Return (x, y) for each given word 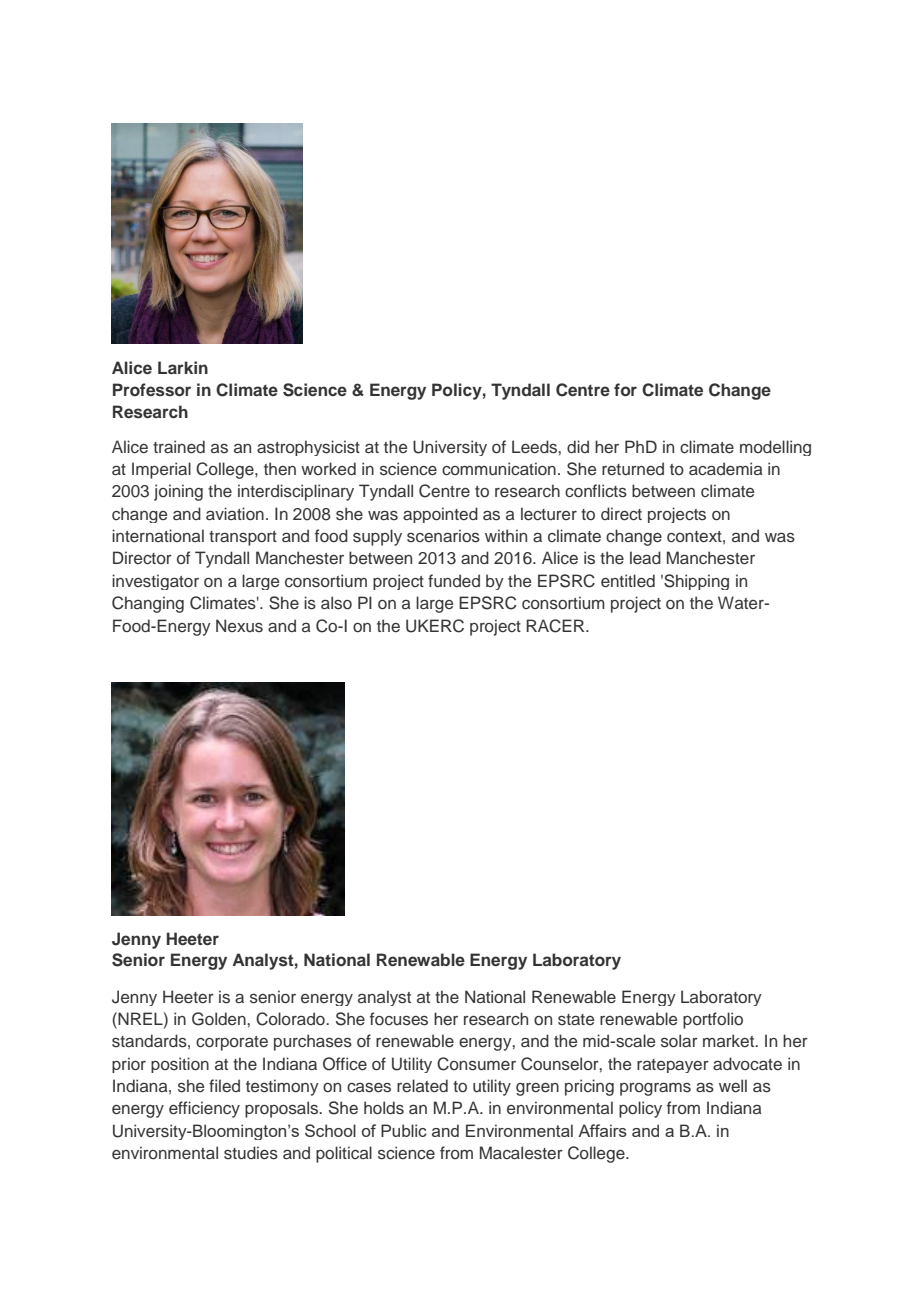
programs (655, 1089)
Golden (220, 1019)
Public (404, 1130)
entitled (628, 580)
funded (454, 580)
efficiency (204, 1109)
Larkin (183, 367)
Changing (148, 604)
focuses (399, 1019)
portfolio (713, 1020)
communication (499, 469)
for (625, 389)
